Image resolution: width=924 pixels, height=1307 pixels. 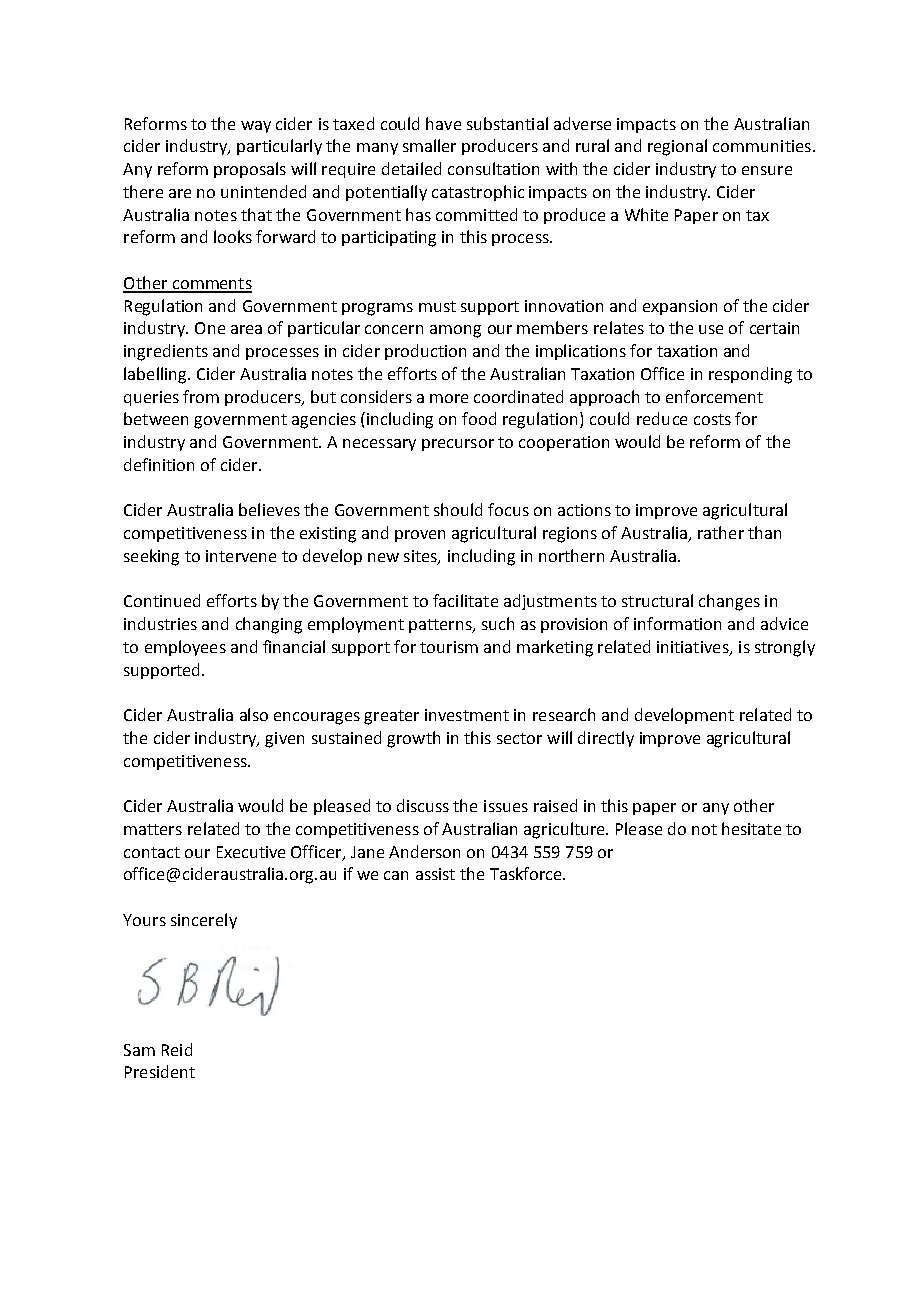 What do you see at coordinates (729, 602) in the page?
I see `changes` at bounding box center [729, 602].
